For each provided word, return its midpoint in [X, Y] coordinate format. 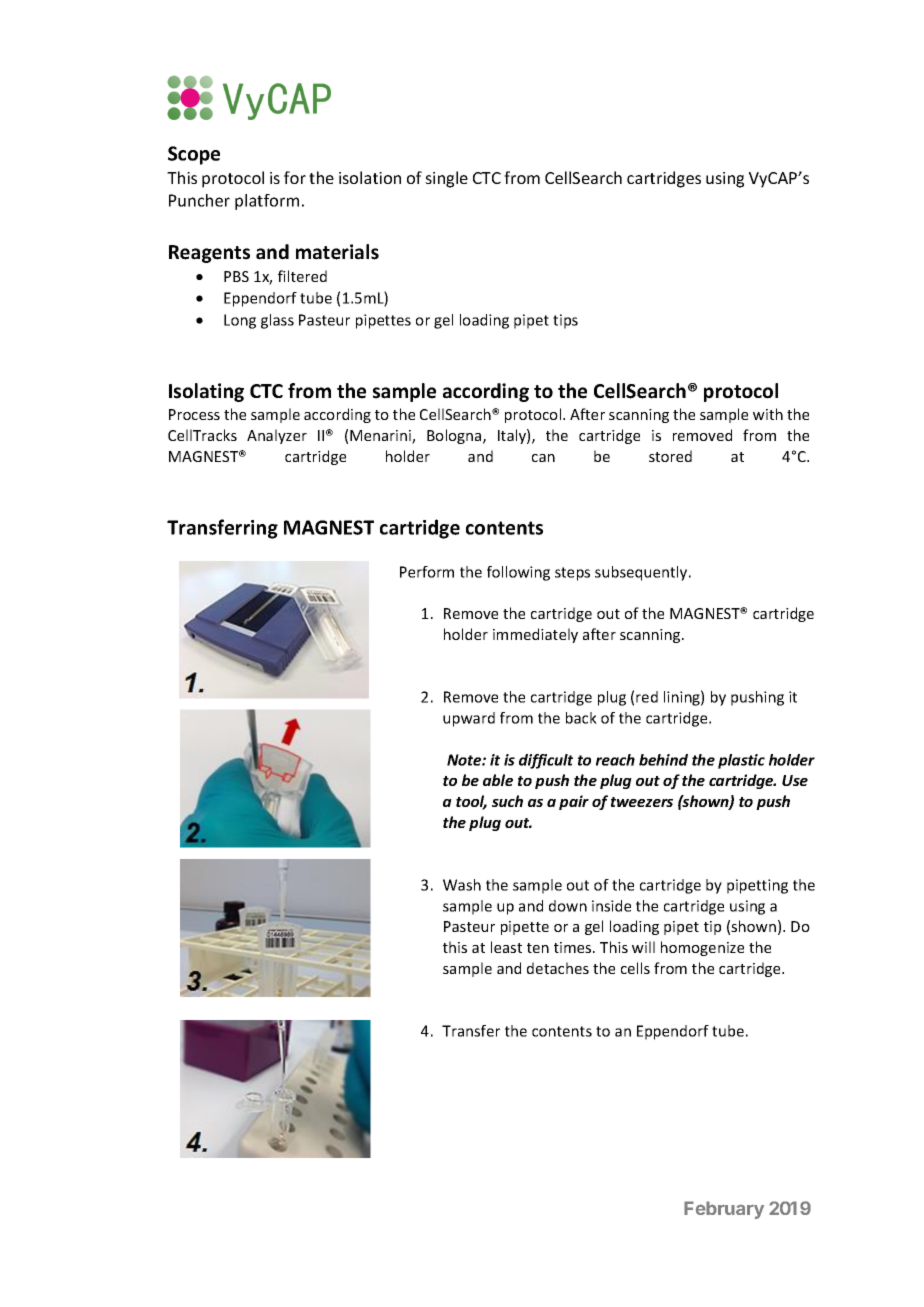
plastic [741, 761]
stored [670, 456]
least [506, 947]
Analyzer [277, 436]
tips [565, 321]
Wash [462, 885]
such [507, 801]
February [724, 1210]
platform [267, 202]
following [518, 573]
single [446, 179]
